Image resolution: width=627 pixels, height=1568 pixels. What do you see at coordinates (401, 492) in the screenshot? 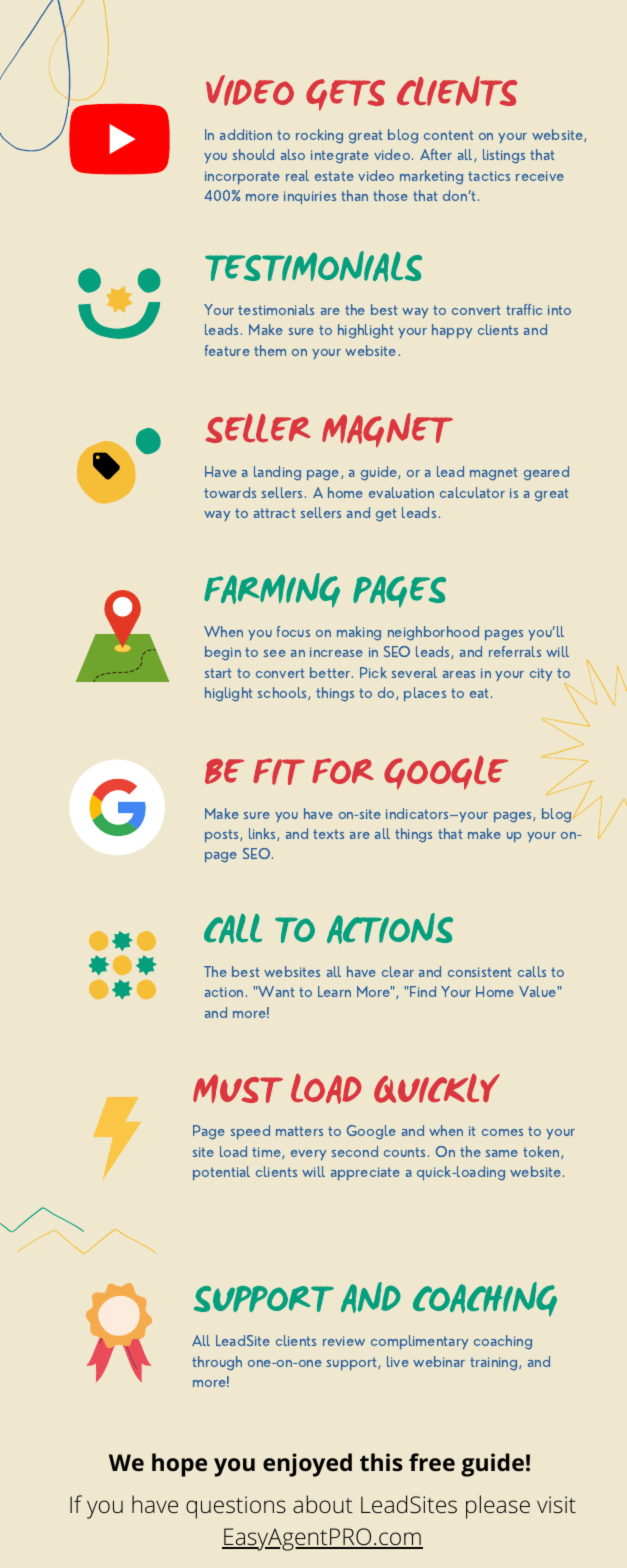
I see `evaluation` at bounding box center [401, 492].
